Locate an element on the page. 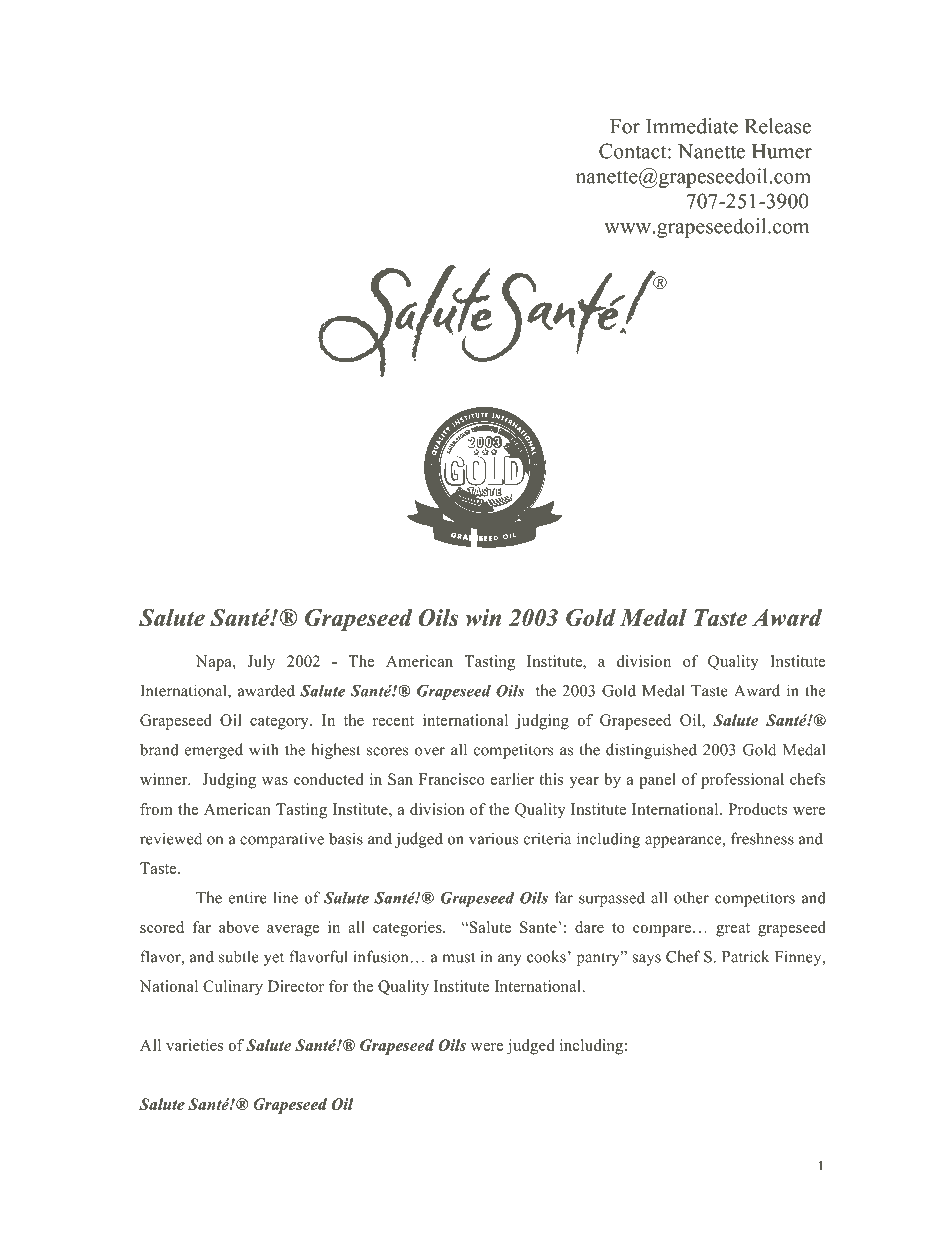  Immediate is located at coordinates (692, 126).
